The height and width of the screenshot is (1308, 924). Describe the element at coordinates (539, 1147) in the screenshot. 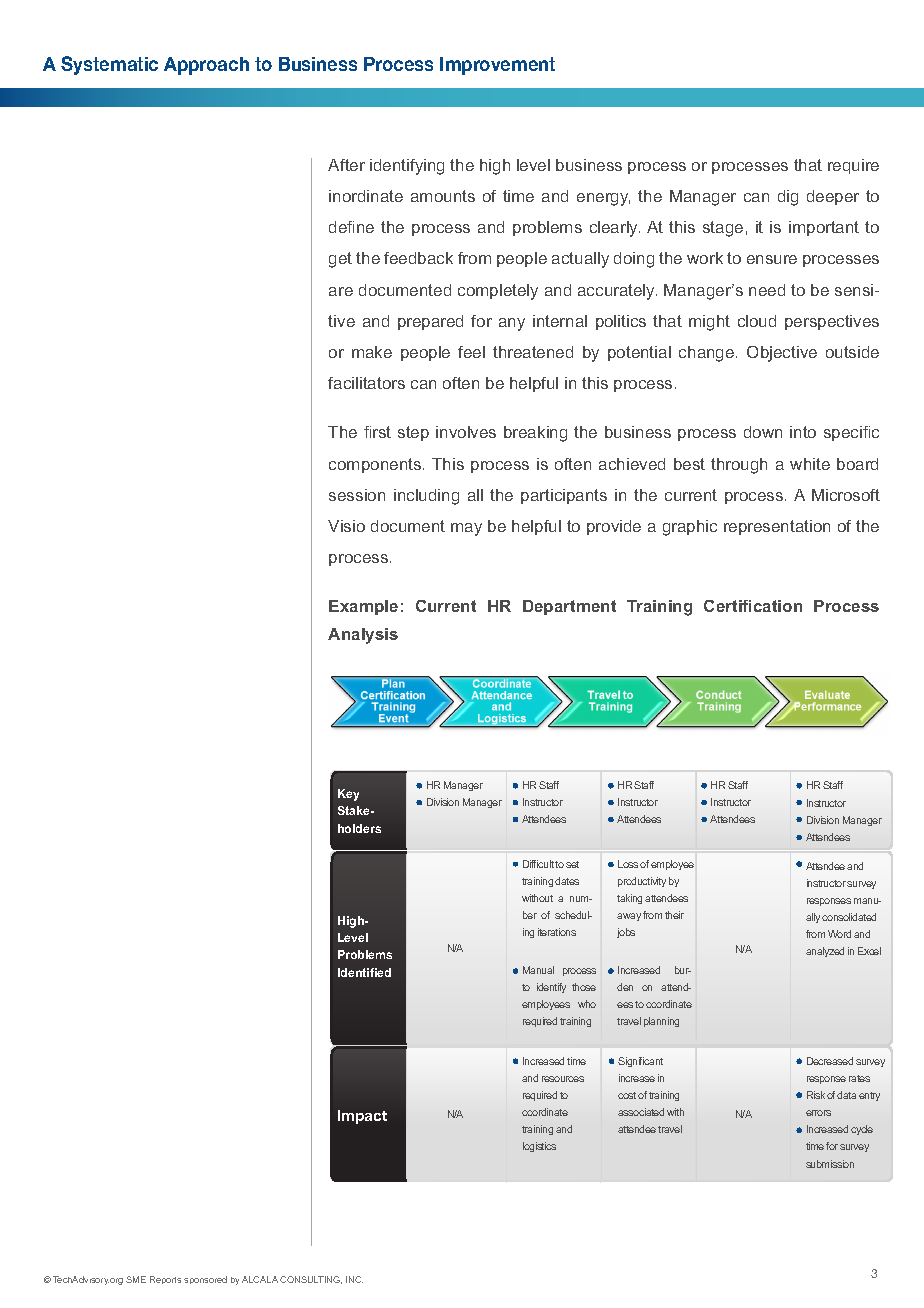

I see `logistics` at that location.
